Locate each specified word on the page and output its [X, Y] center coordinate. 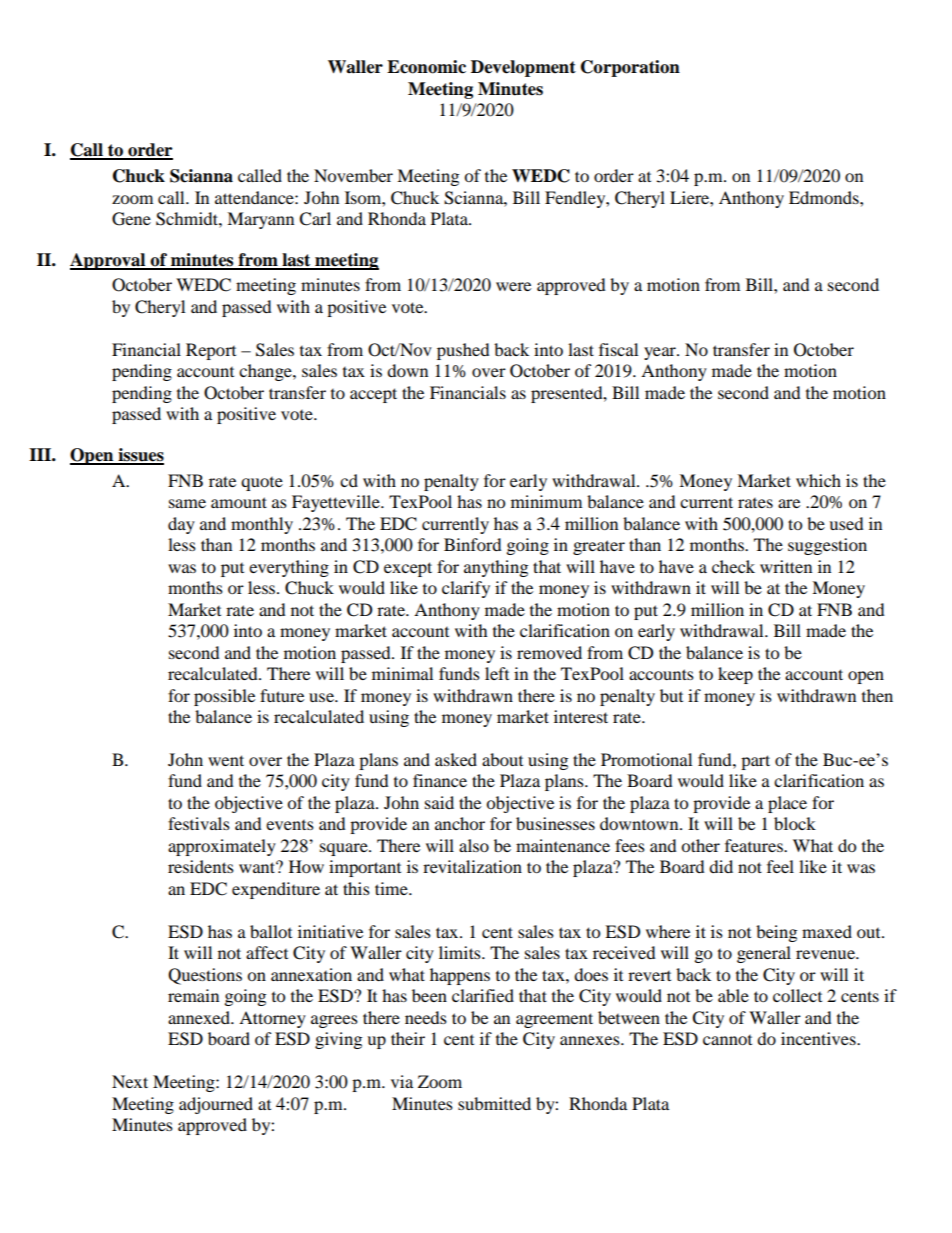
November [353, 175]
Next [130, 1081]
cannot [727, 1040]
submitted [494, 1103]
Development [523, 68]
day [181, 525]
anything [496, 568]
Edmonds [825, 197]
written [786, 566]
